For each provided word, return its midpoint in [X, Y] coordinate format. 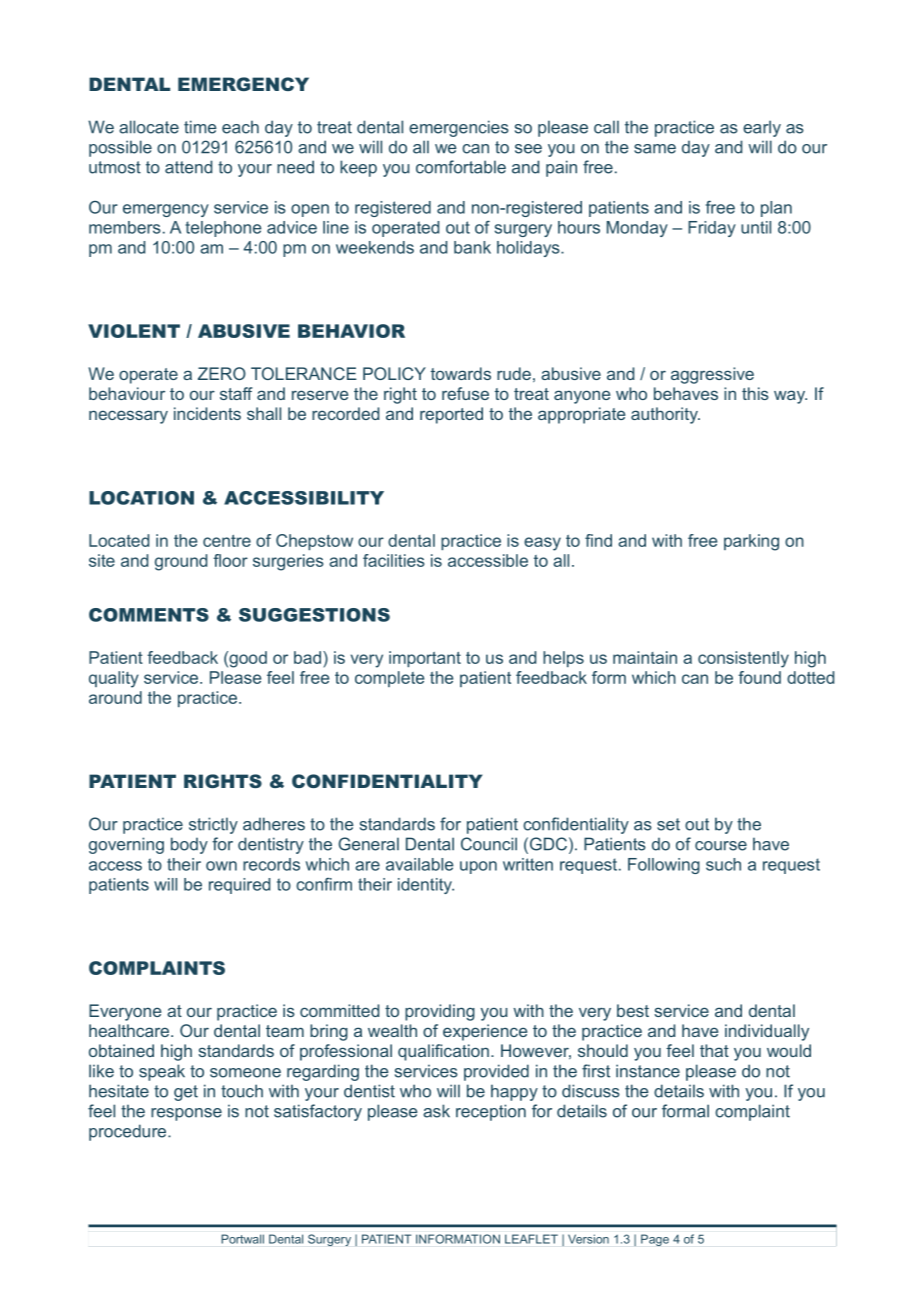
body [189, 845]
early [762, 128]
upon [478, 867]
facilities [394, 560]
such [723, 864]
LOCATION [141, 498]
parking [751, 542]
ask [436, 1111]
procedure [129, 1132]
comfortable [461, 167]
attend [188, 167]
